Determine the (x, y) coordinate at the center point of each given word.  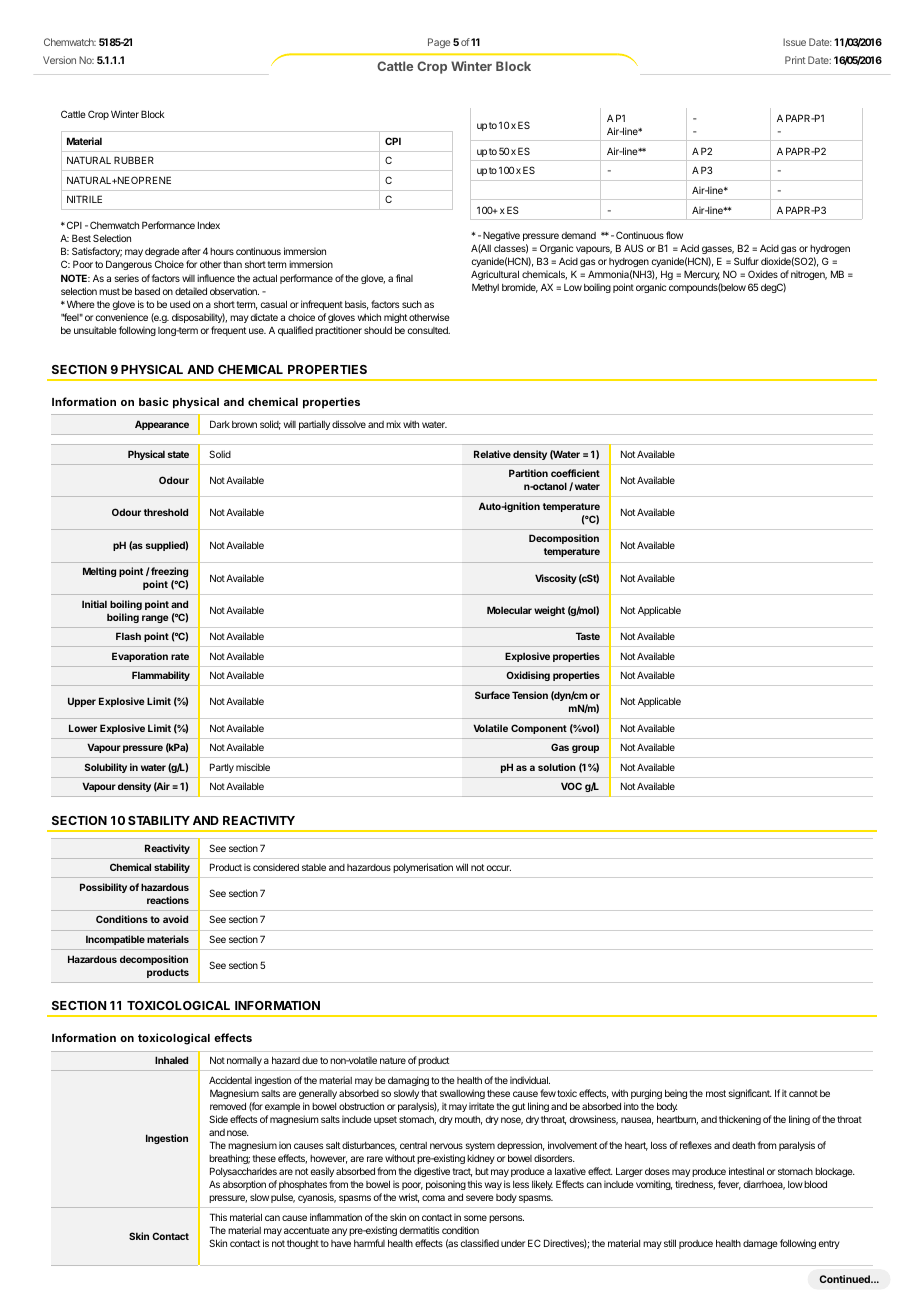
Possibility (103, 888)
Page (439, 43)
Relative (492, 454)
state (178, 454)
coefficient (575, 473)
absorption (244, 1185)
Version (59, 60)
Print (795, 60)
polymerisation (423, 868)
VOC (571, 786)
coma (433, 1198)
